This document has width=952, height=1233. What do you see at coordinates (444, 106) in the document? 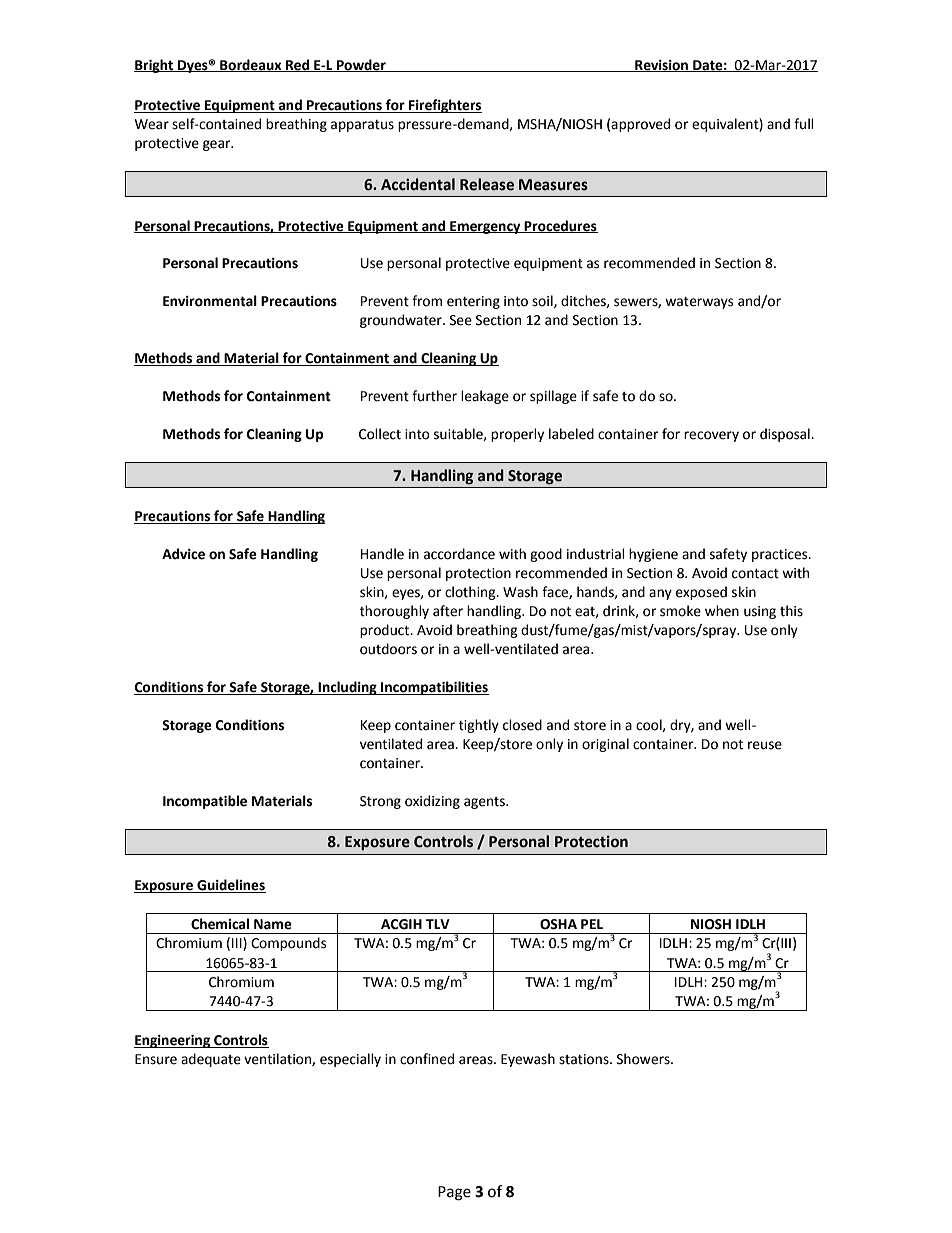
I see `Firefighters` at bounding box center [444, 106].
